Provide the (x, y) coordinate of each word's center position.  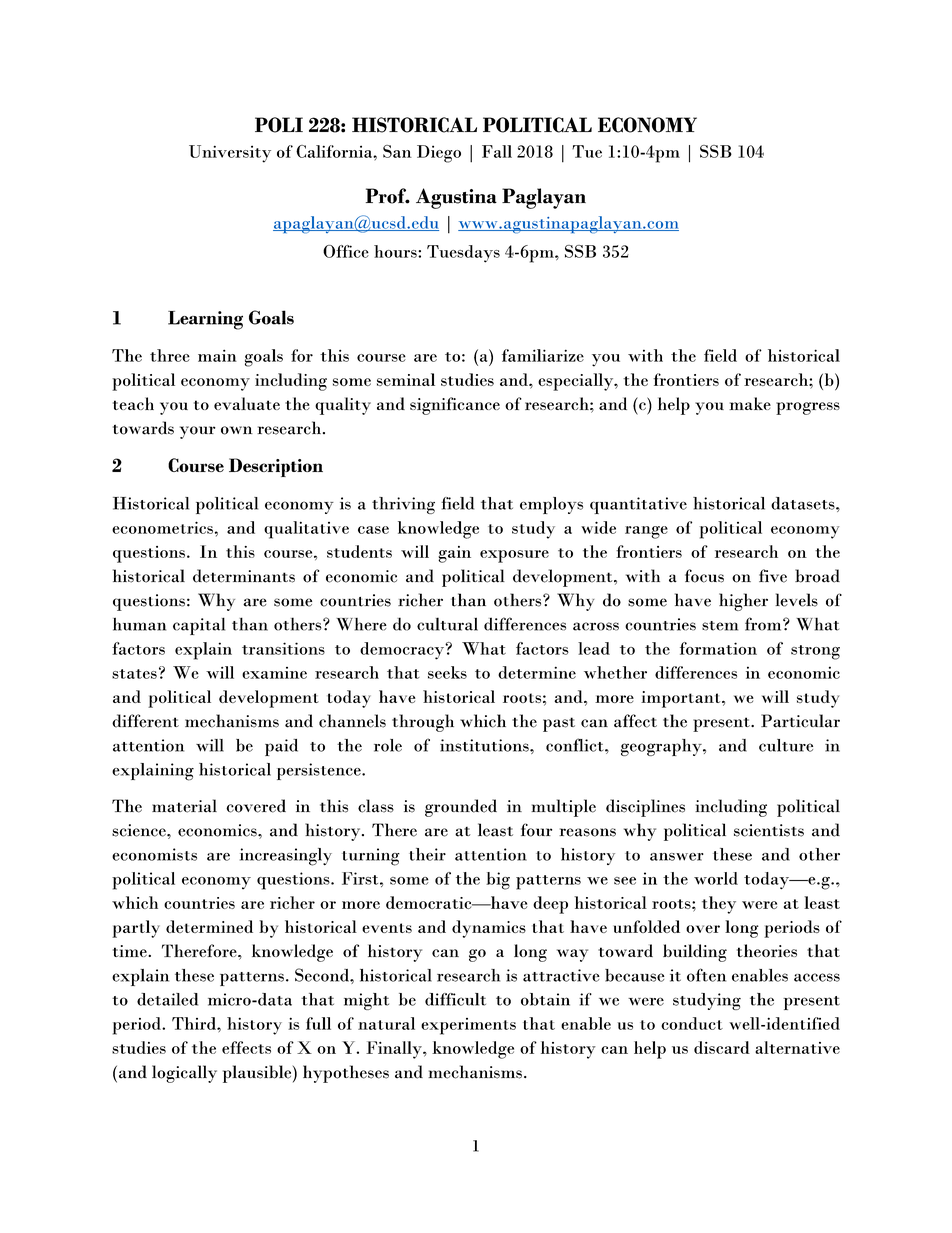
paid (281, 747)
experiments (468, 1026)
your (198, 432)
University (230, 154)
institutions (485, 745)
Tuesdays (463, 254)
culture (786, 745)
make (750, 403)
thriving (403, 505)
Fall (497, 151)
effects (246, 1047)
